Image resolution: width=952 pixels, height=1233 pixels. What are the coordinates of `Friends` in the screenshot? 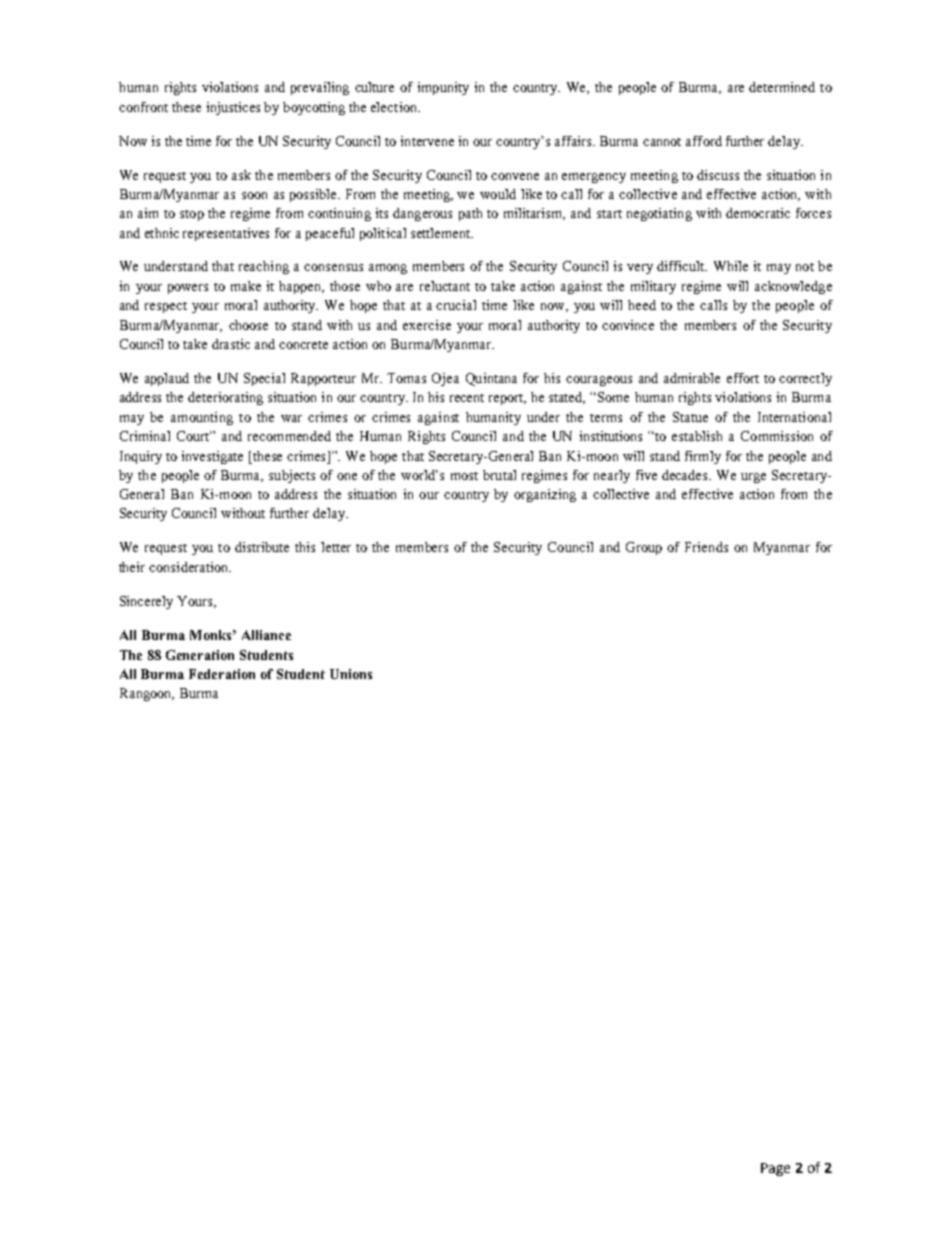 It's located at (706, 547).
